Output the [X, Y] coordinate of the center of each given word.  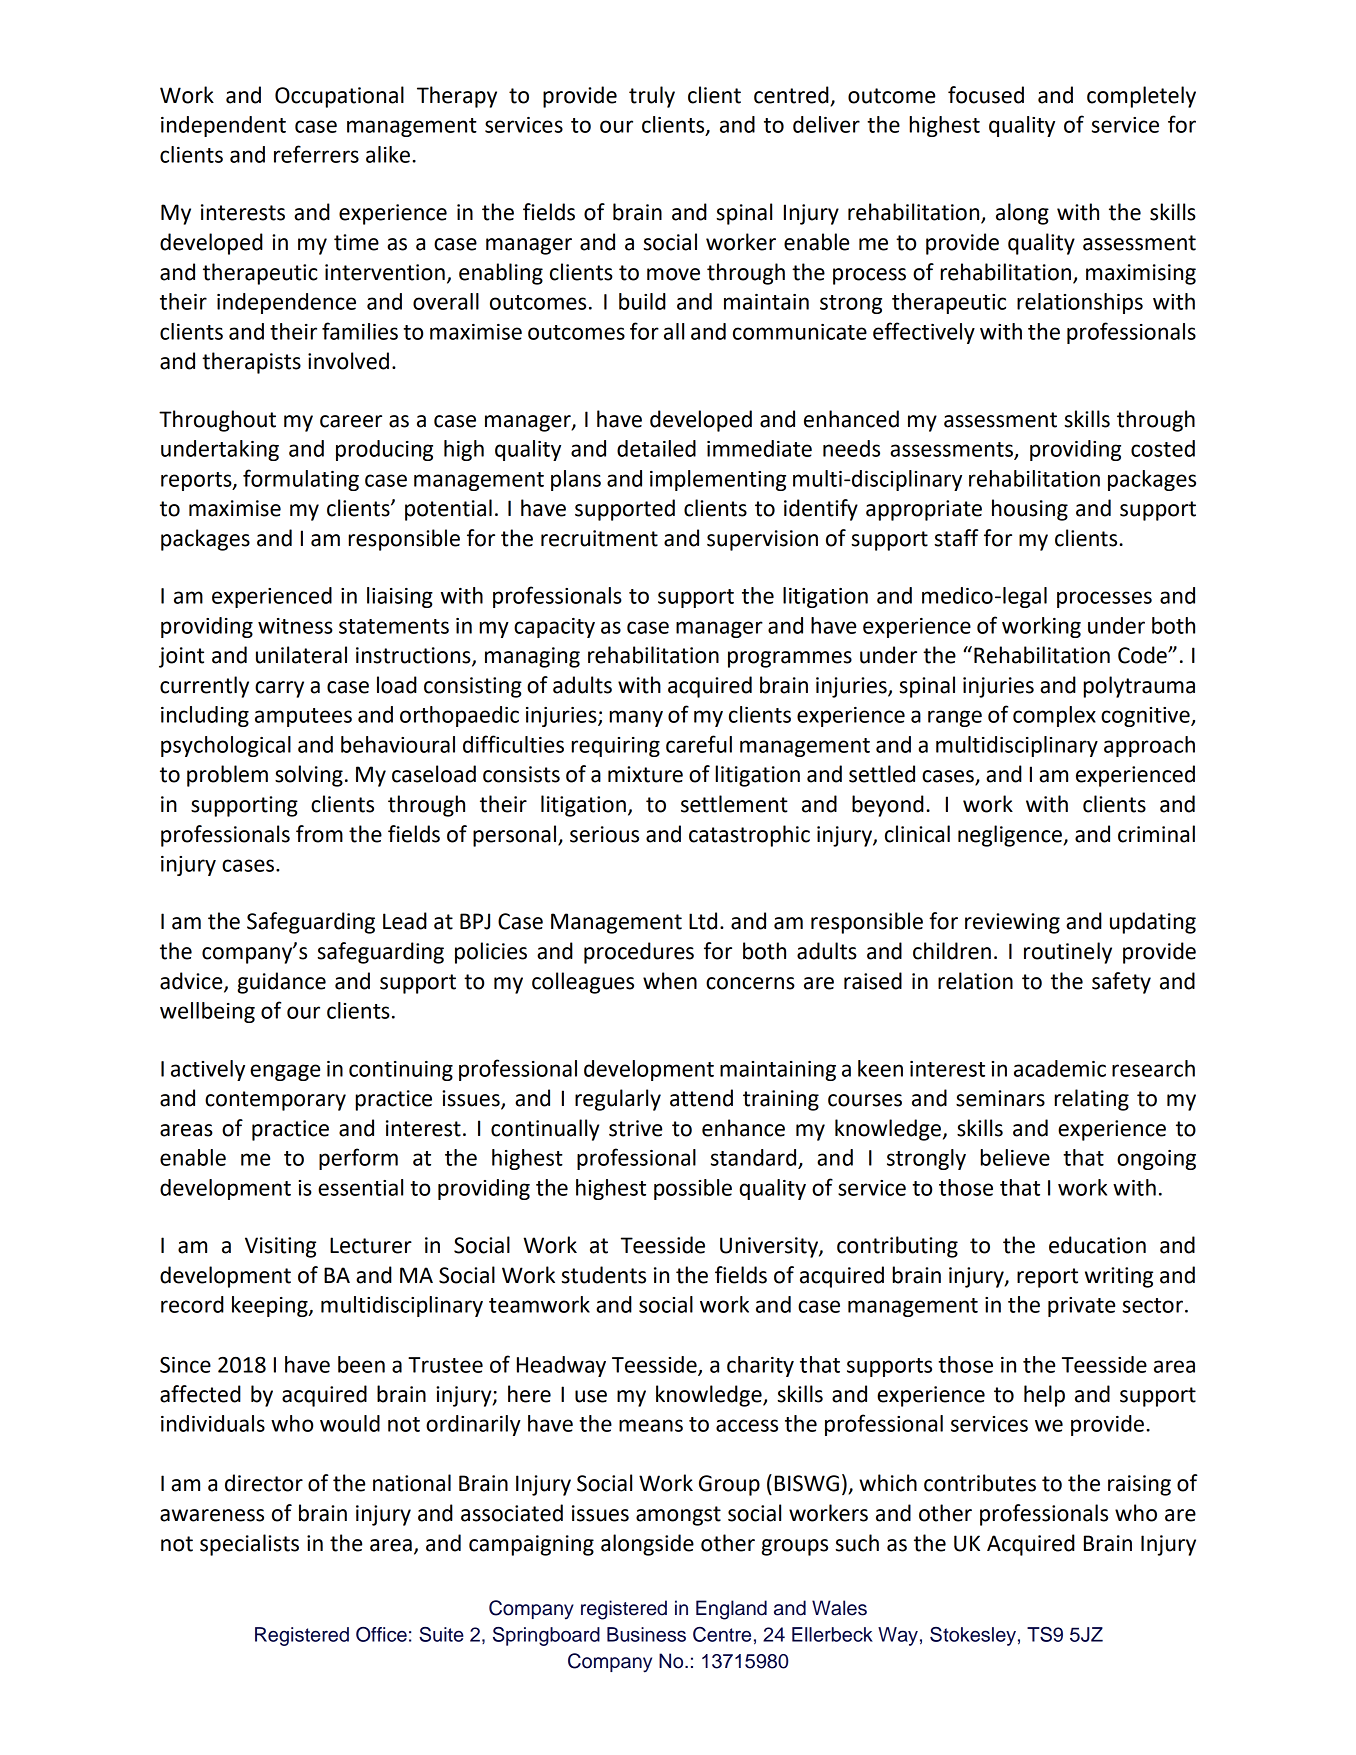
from [319, 834]
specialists [249, 1545]
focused [986, 95]
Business [646, 1634]
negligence [1011, 836]
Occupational [339, 97]
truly [652, 97]
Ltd [703, 921]
